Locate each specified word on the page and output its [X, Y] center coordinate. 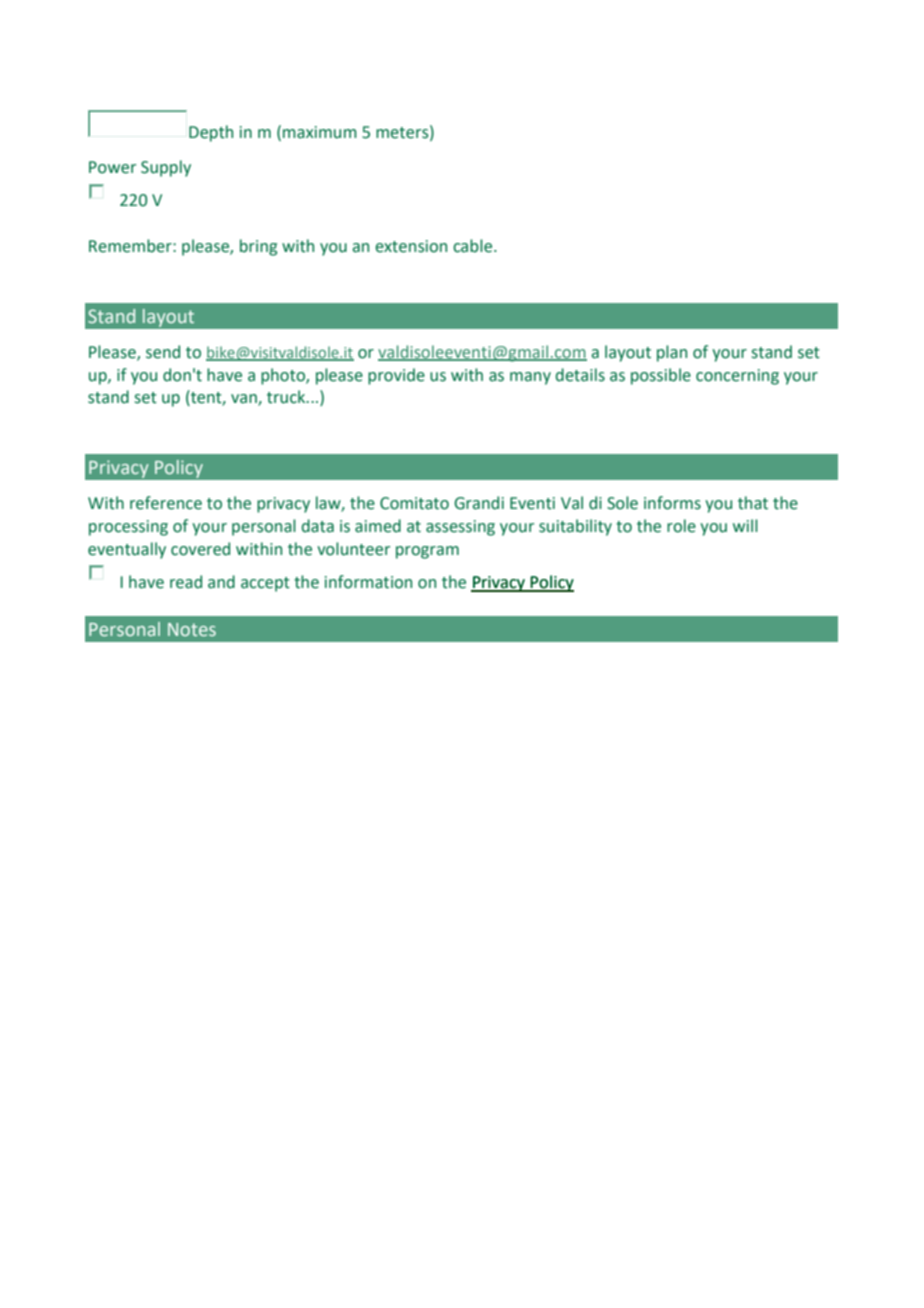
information [368, 582]
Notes [192, 629]
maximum [320, 132]
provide [396, 376]
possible [661, 376]
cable [474, 246]
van [245, 400]
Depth [211, 133]
